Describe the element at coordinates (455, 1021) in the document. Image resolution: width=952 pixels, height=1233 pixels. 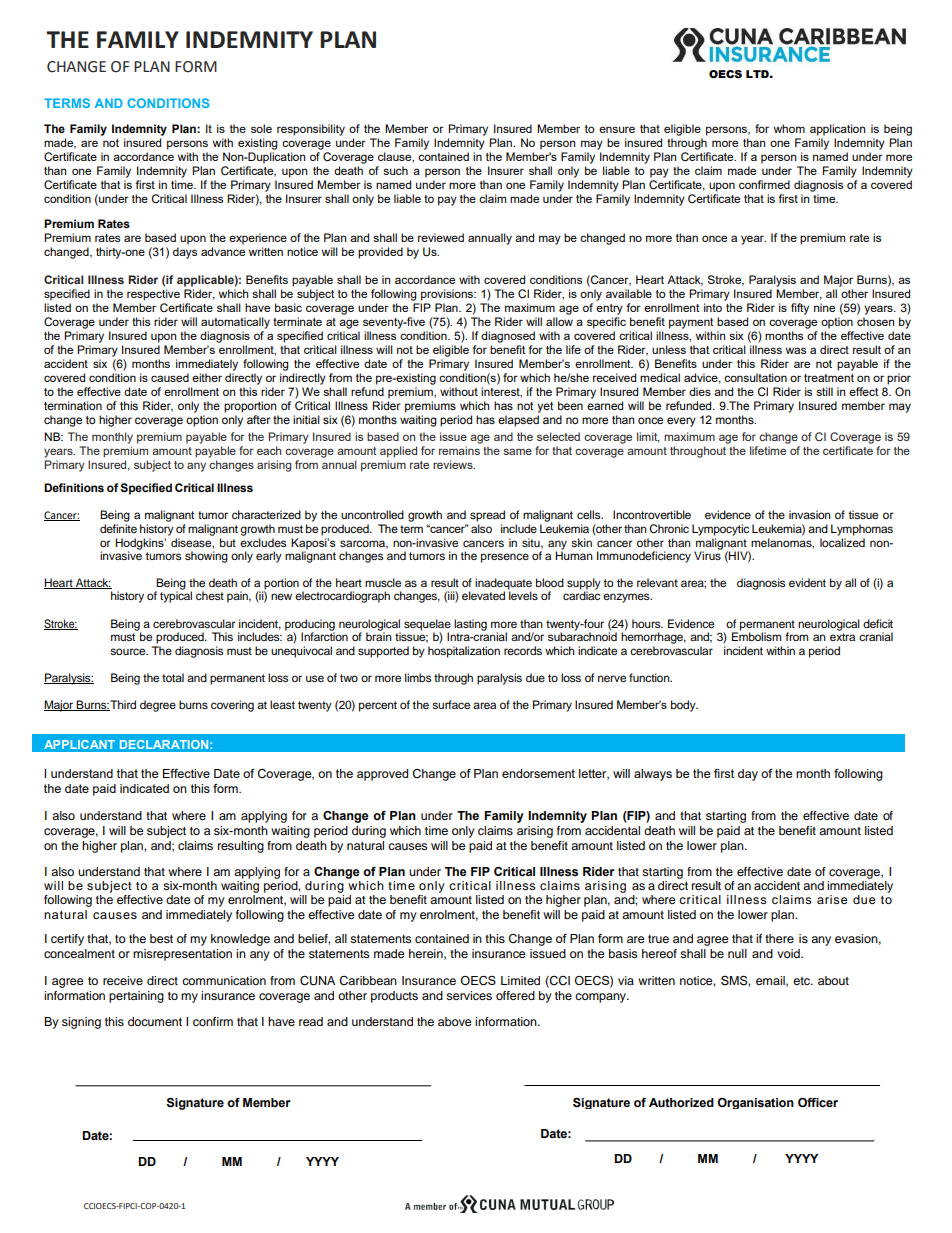
I see `above` at that location.
